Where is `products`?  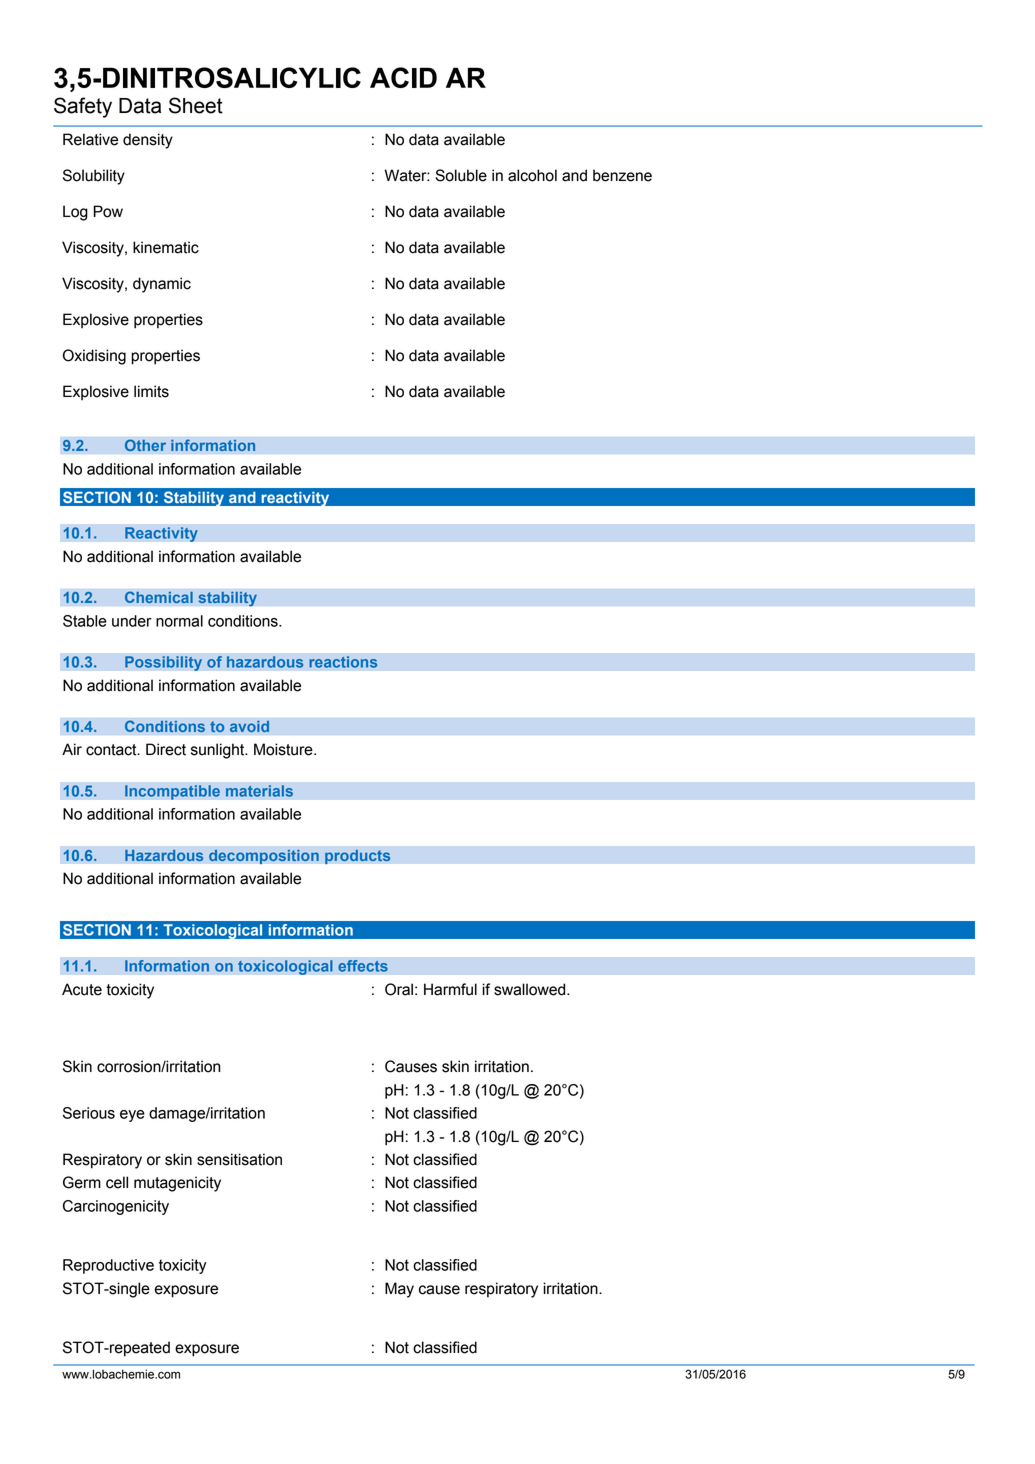 products is located at coordinates (358, 856).
